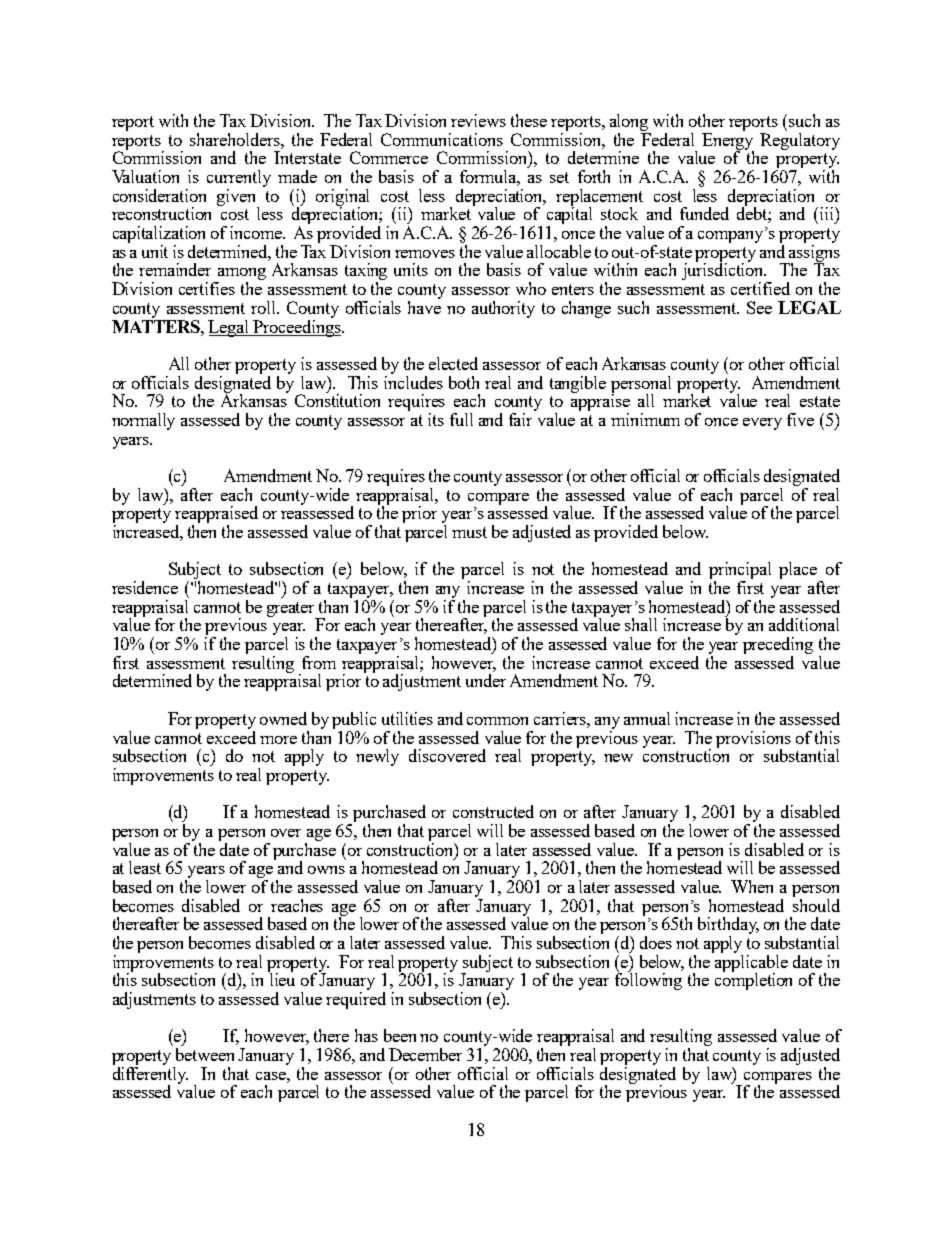 Image resolution: width=952 pixels, height=1233 pixels. What do you see at coordinates (728, 142) in the document?
I see `Energy` at bounding box center [728, 142].
